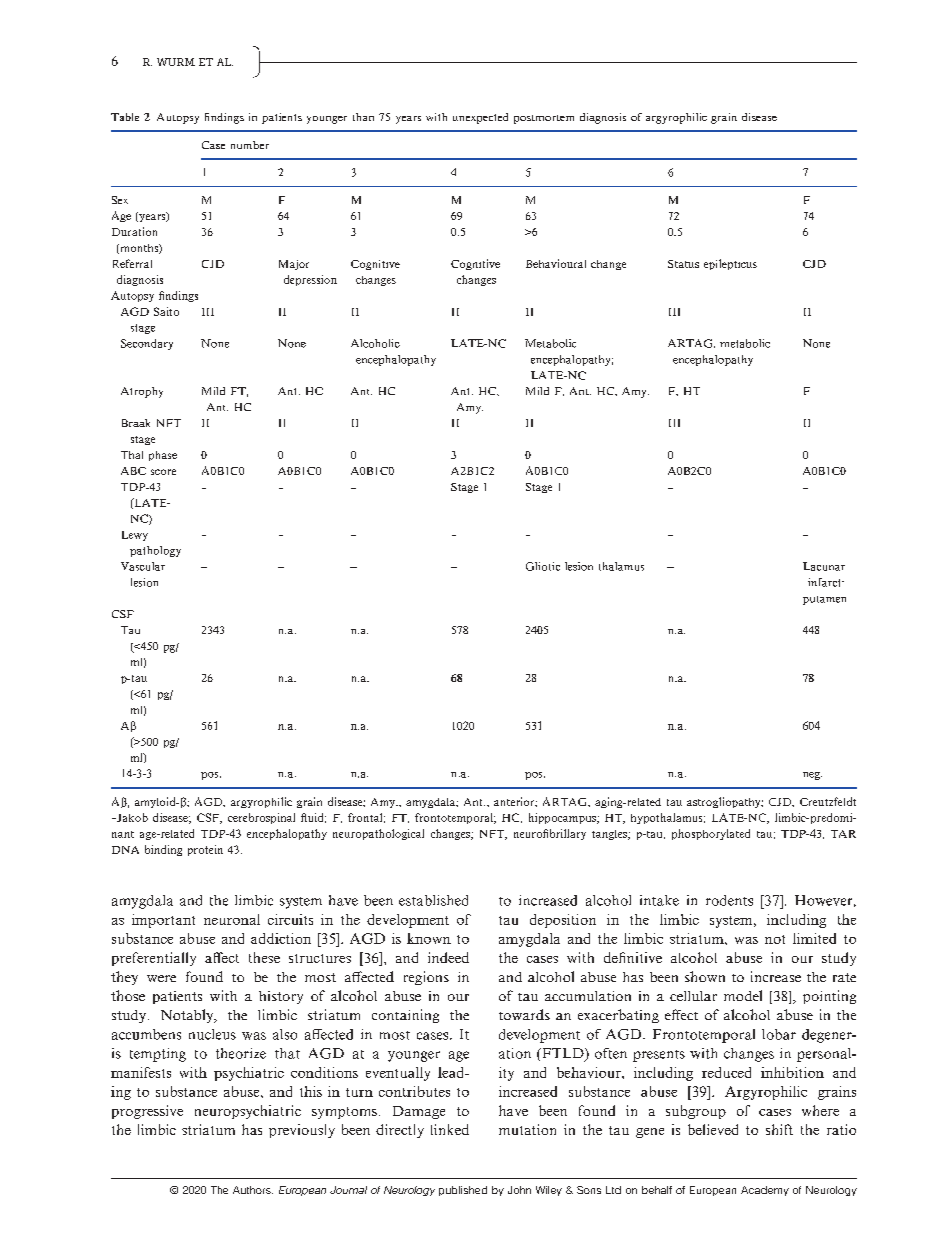 This screenshot has width=952, height=1251. What do you see at coordinates (310, 280) in the screenshot?
I see `depression` at bounding box center [310, 280].
